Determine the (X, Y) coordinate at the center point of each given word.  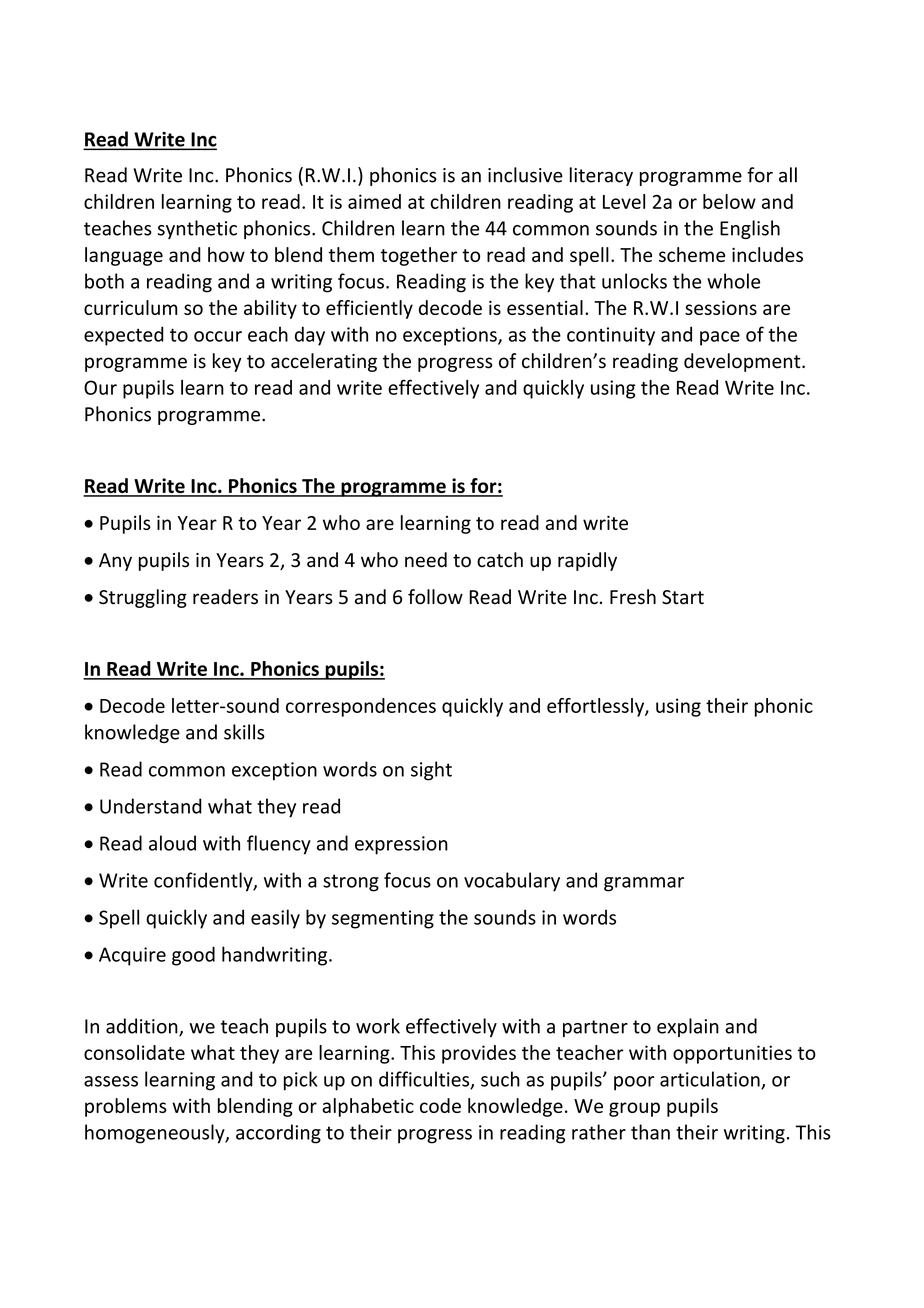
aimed (374, 201)
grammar (644, 884)
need (426, 560)
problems (126, 1107)
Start (683, 597)
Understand (151, 806)
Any (115, 562)
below (729, 201)
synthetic (197, 229)
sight (431, 771)
